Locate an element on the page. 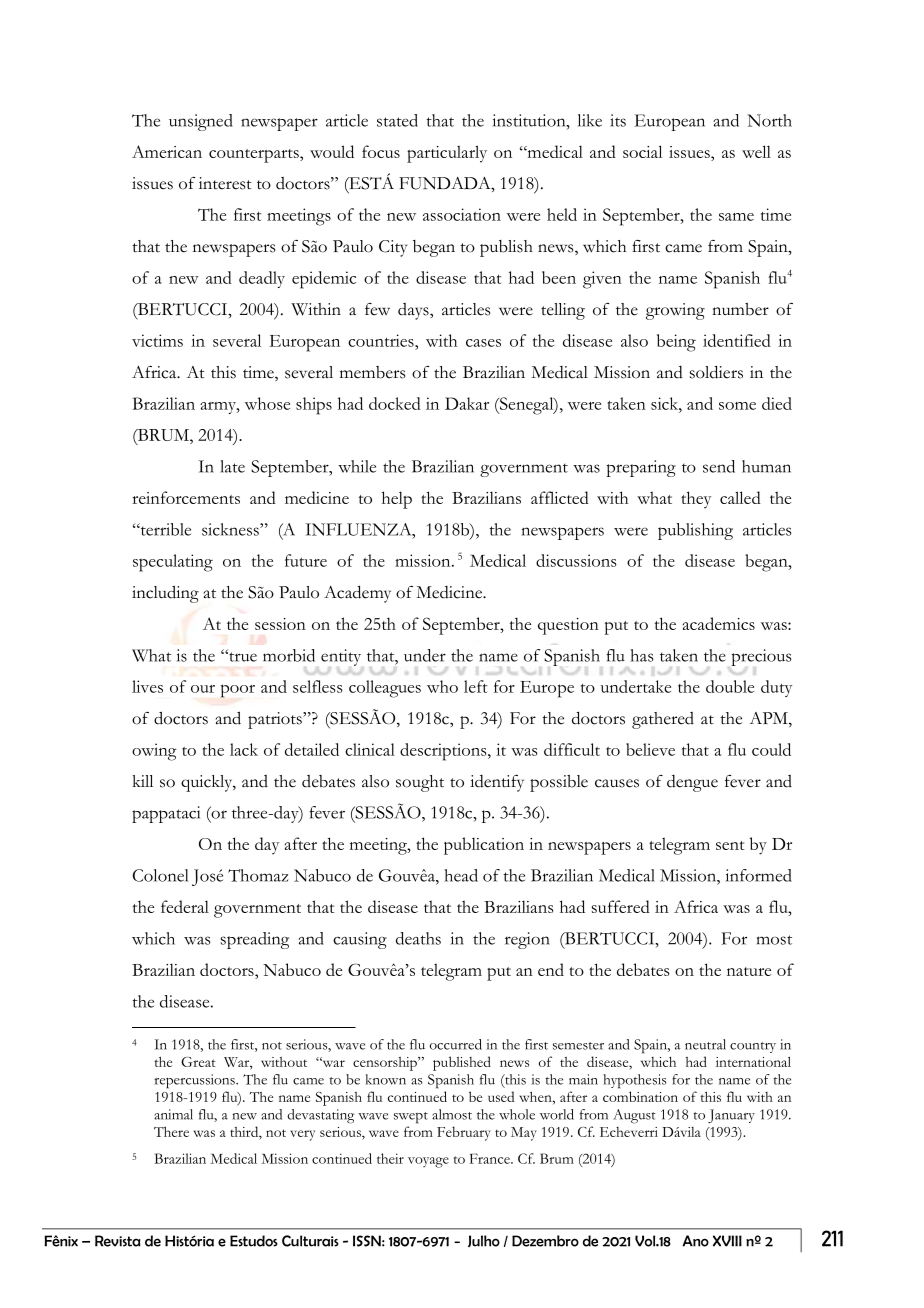 This image has width=924, height=1308. help is located at coordinates (397, 500).
